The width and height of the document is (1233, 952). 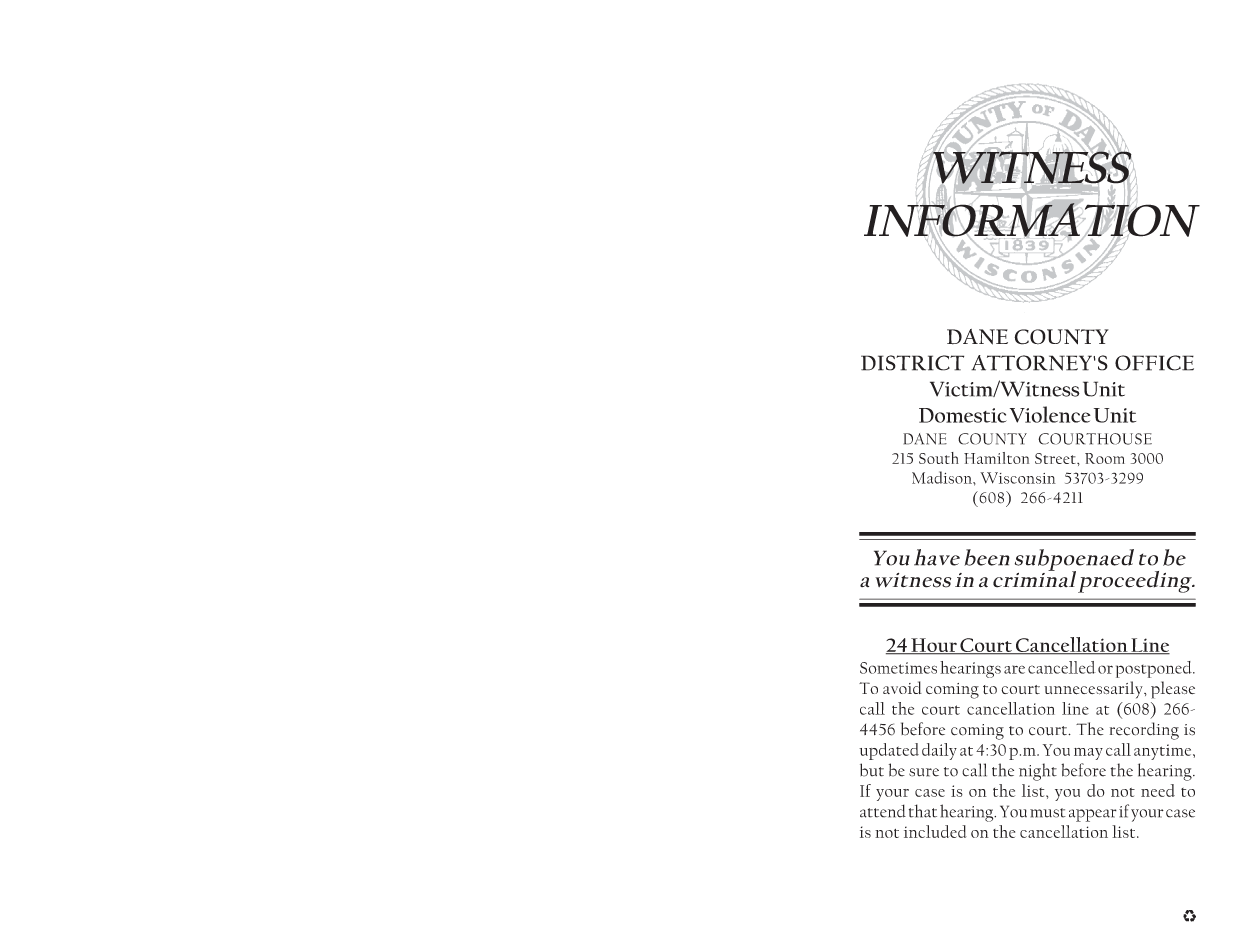 What do you see at coordinates (1050, 414) in the document?
I see `Violence` at bounding box center [1050, 414].
